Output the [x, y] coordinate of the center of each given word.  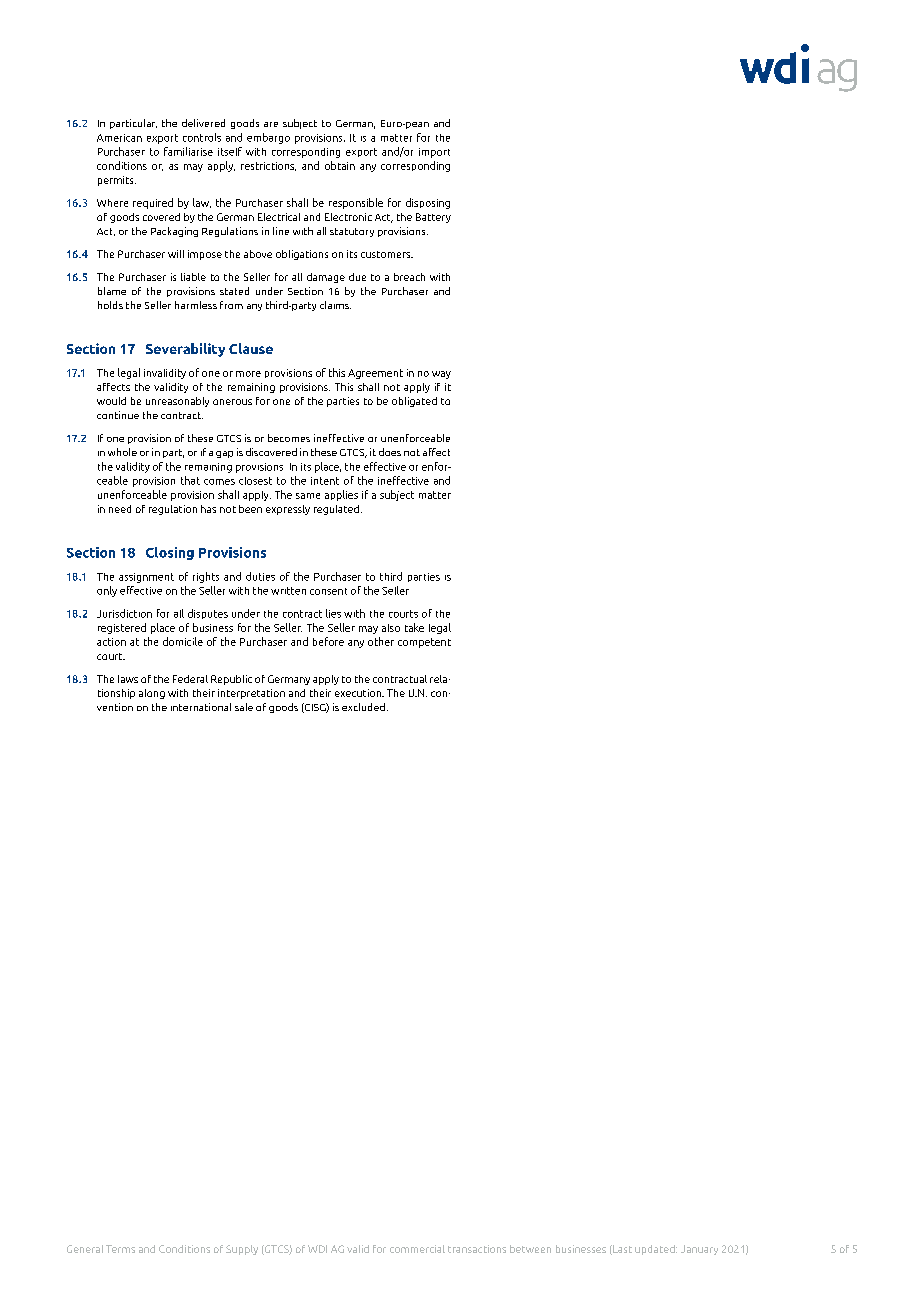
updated [656, 1250]
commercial [417, 1249]
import [434, 153]
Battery [433, 218]
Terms [120, 1249]
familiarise [188, 151]
